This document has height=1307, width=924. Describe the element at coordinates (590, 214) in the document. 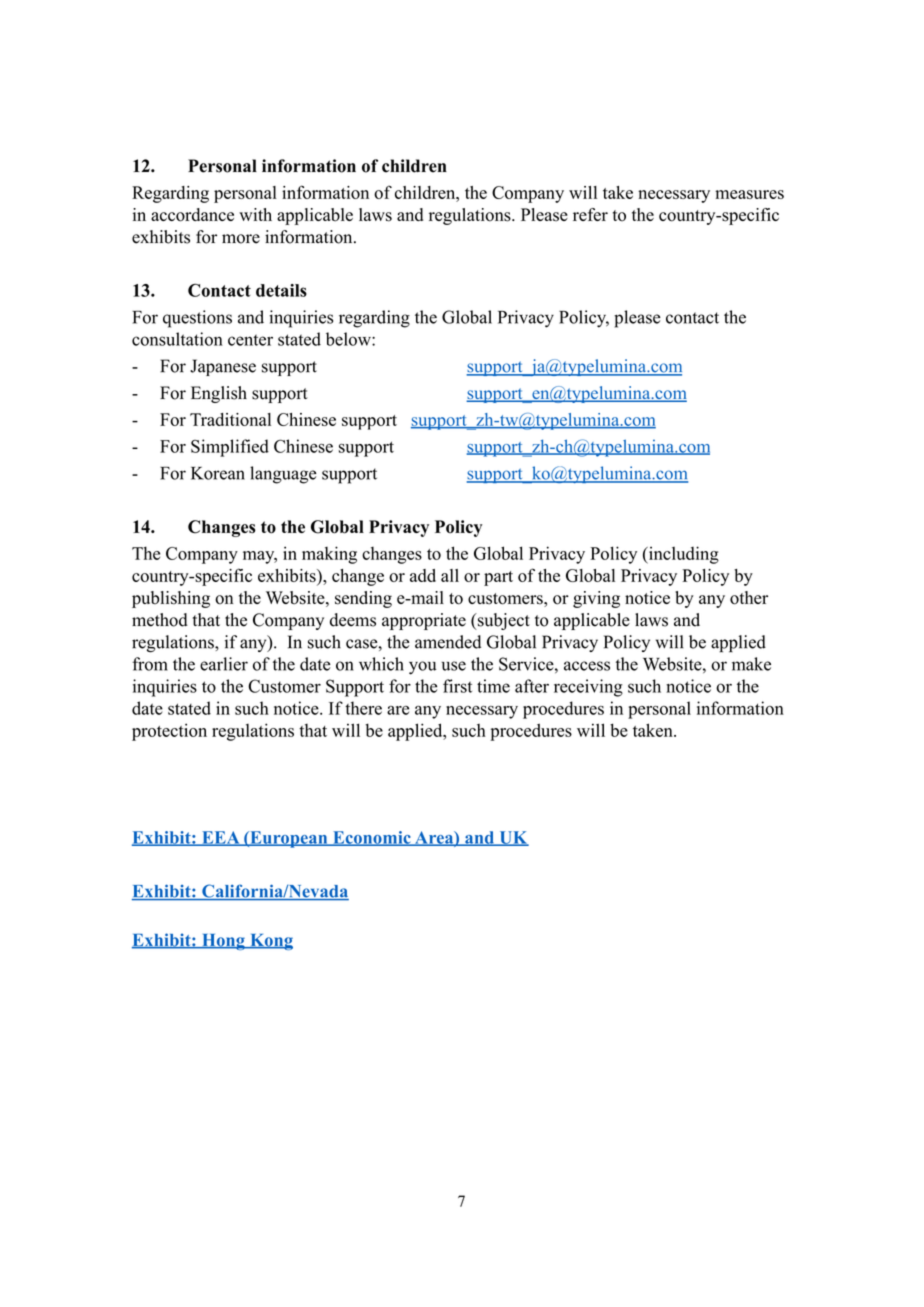

I see `refer` at that location.
